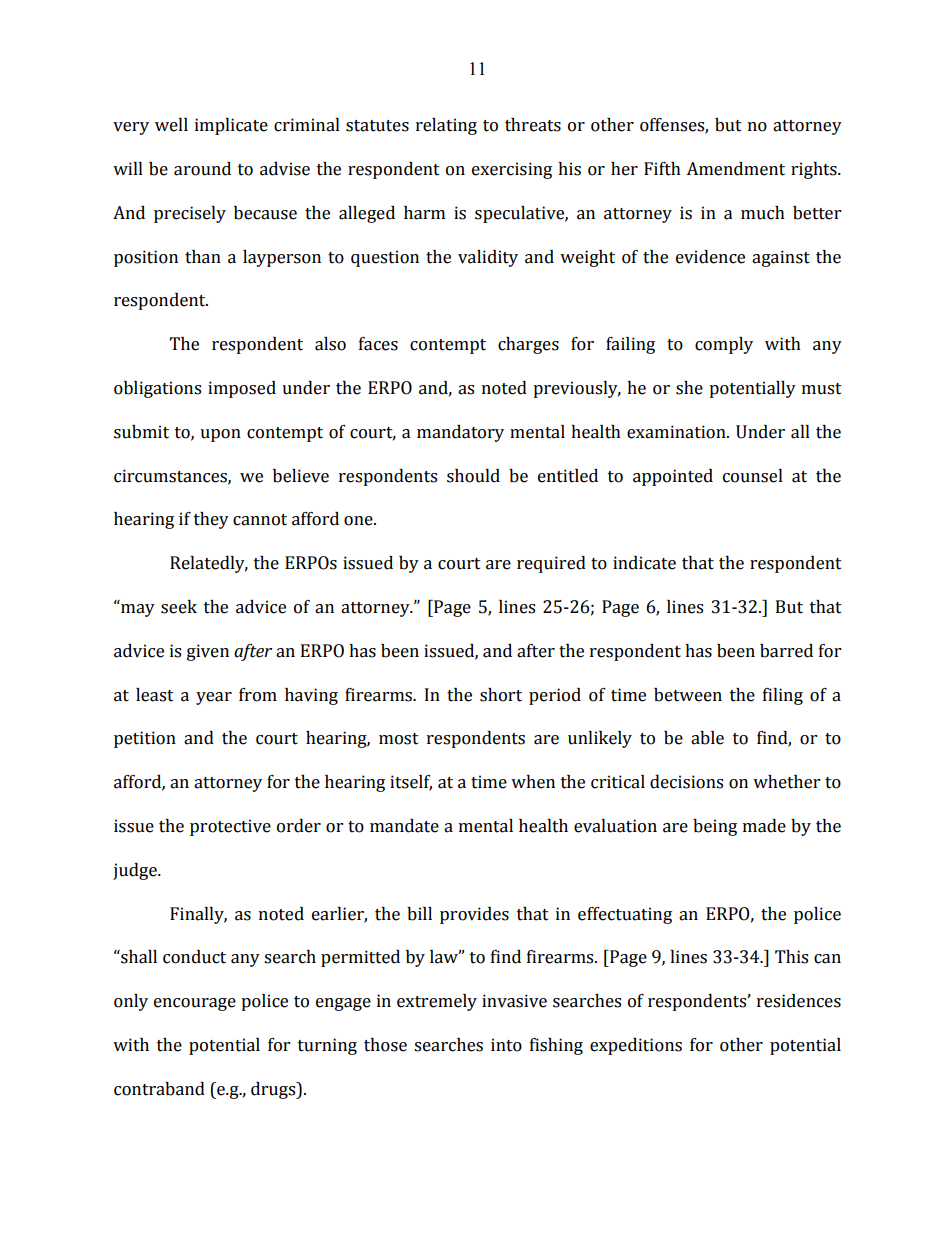 The width and height of the screenshot is (952, 1233). What do you see at coordinates (735, 169) in the screenshot?
I see `Amendment` at bounding box center [735, 169].
